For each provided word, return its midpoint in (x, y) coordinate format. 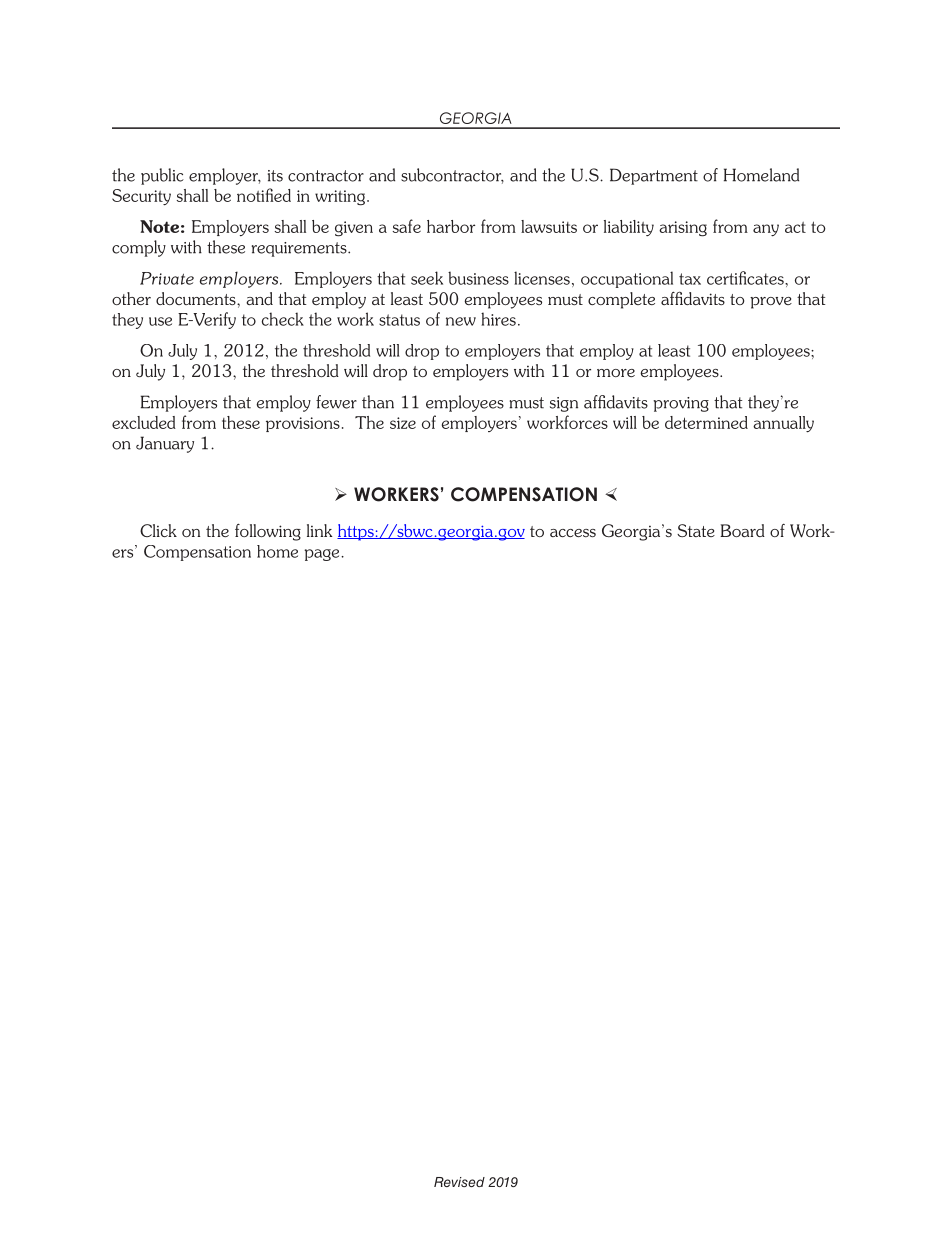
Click (158, 530)
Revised (459, 1182)
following (268, 532)
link (319, 530)
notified (264, 195)
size (403, 423)
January (165, 444)
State (696, 530)
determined (706, 422)
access (573, 533)
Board (742, 530)
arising (683, 229)
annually (783, 424)
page (323, 555)
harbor (451, 226)
